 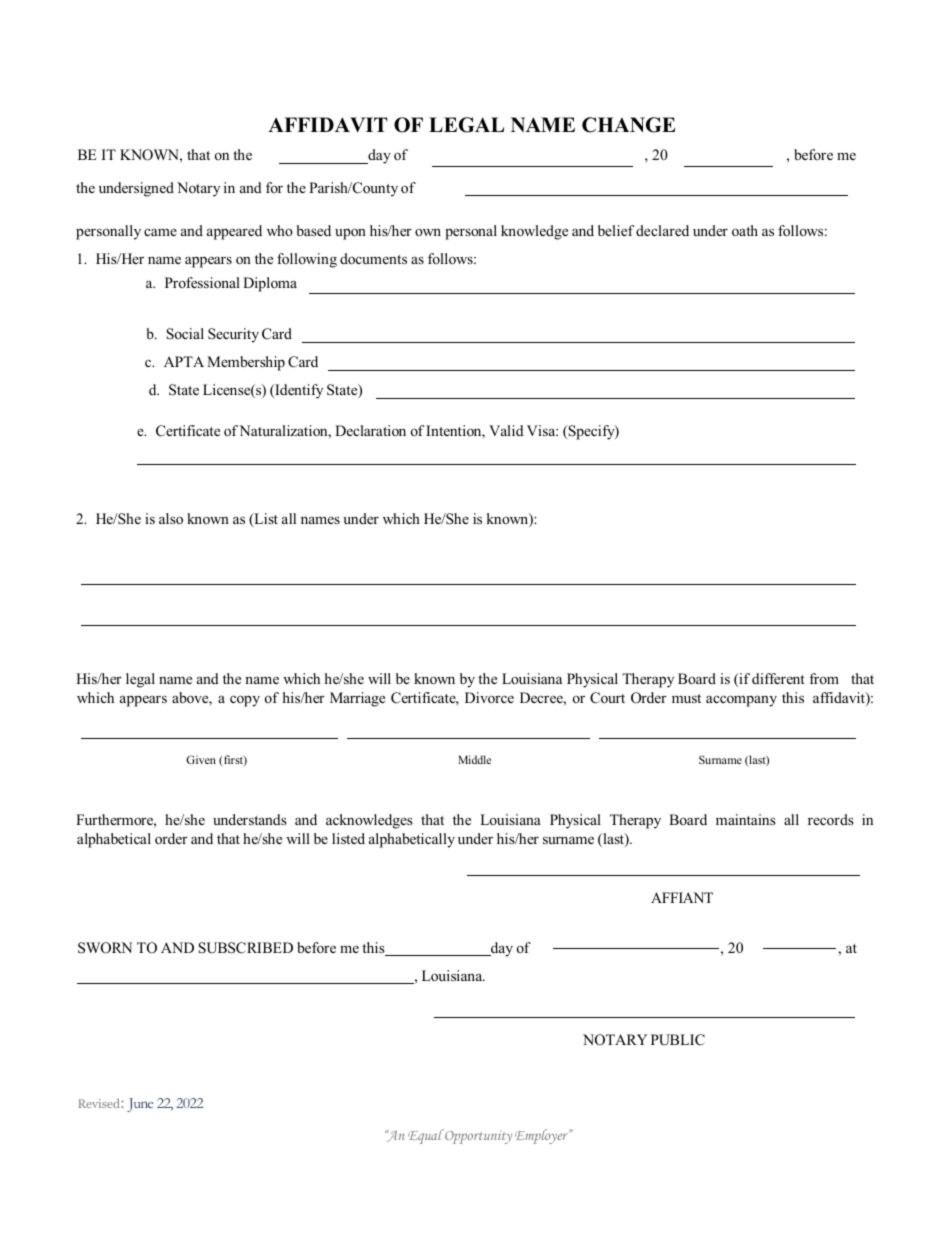 What do you see at coordinates (350, 234) in the page?
I see `upon` at bounding box center [350, 234].
